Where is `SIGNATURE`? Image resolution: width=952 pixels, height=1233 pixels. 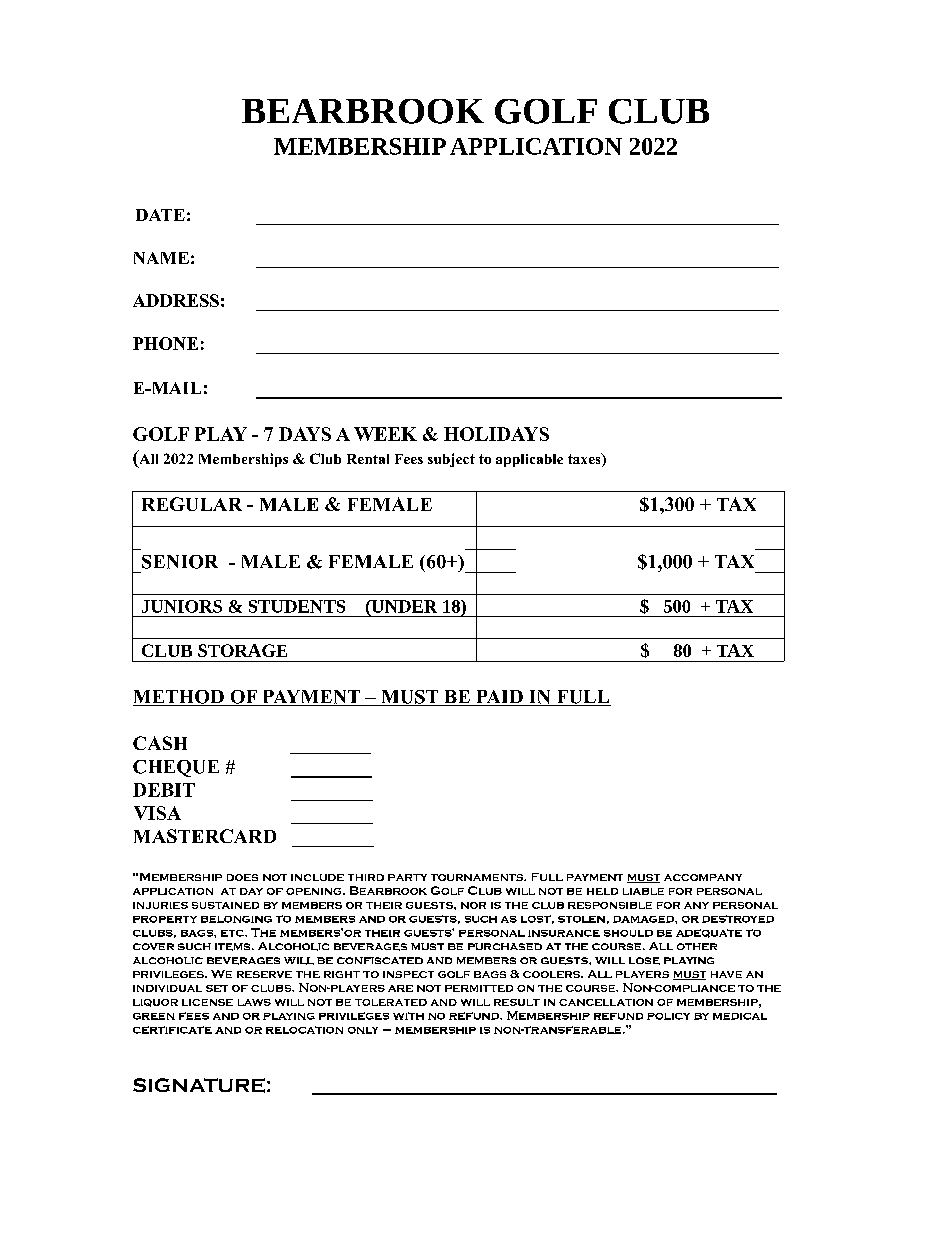 SIGNATURE is located at coordinates (199, 1085).
